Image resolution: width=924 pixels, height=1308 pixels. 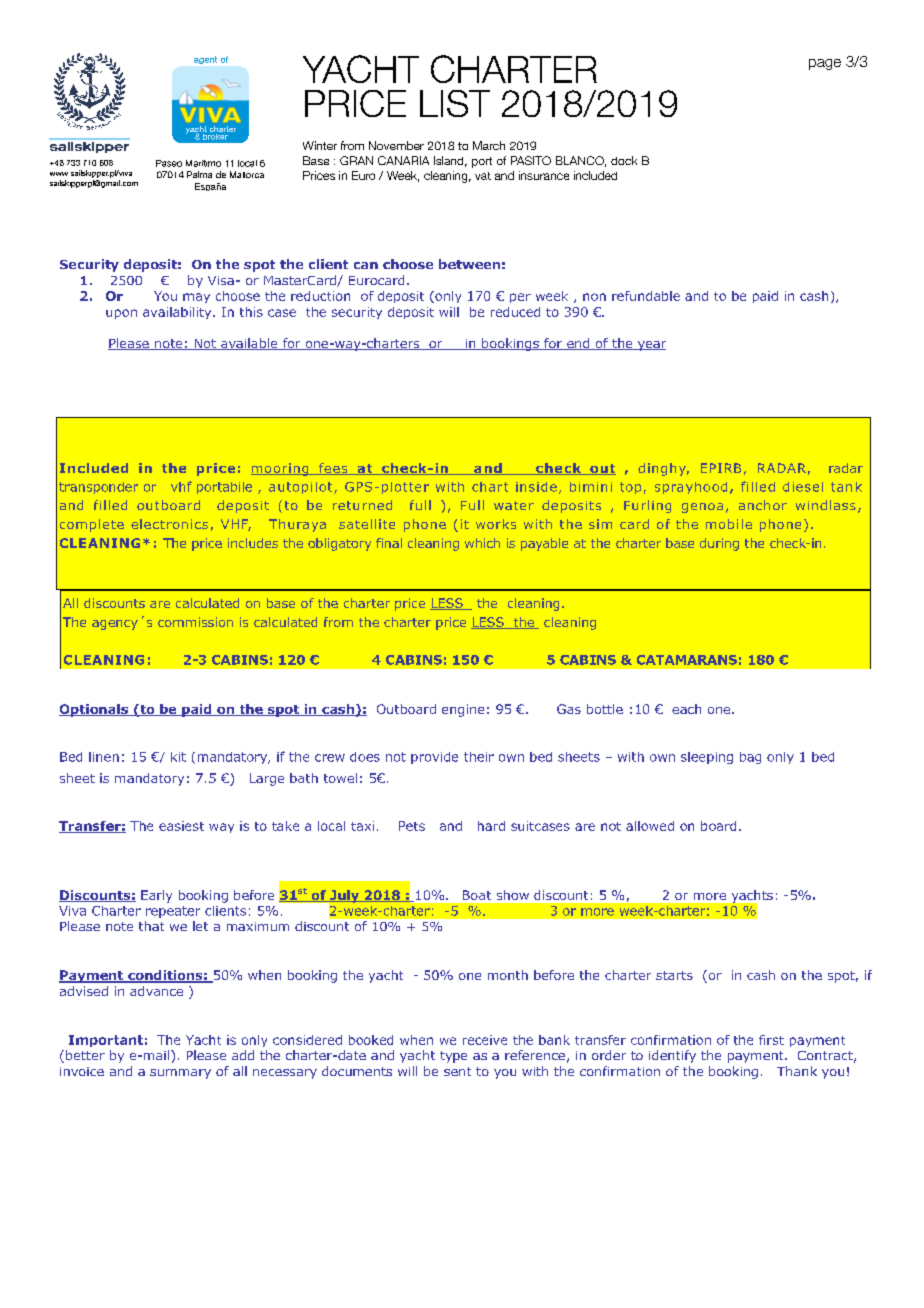 I want to click on easiest, so click(x=181, y=826).
